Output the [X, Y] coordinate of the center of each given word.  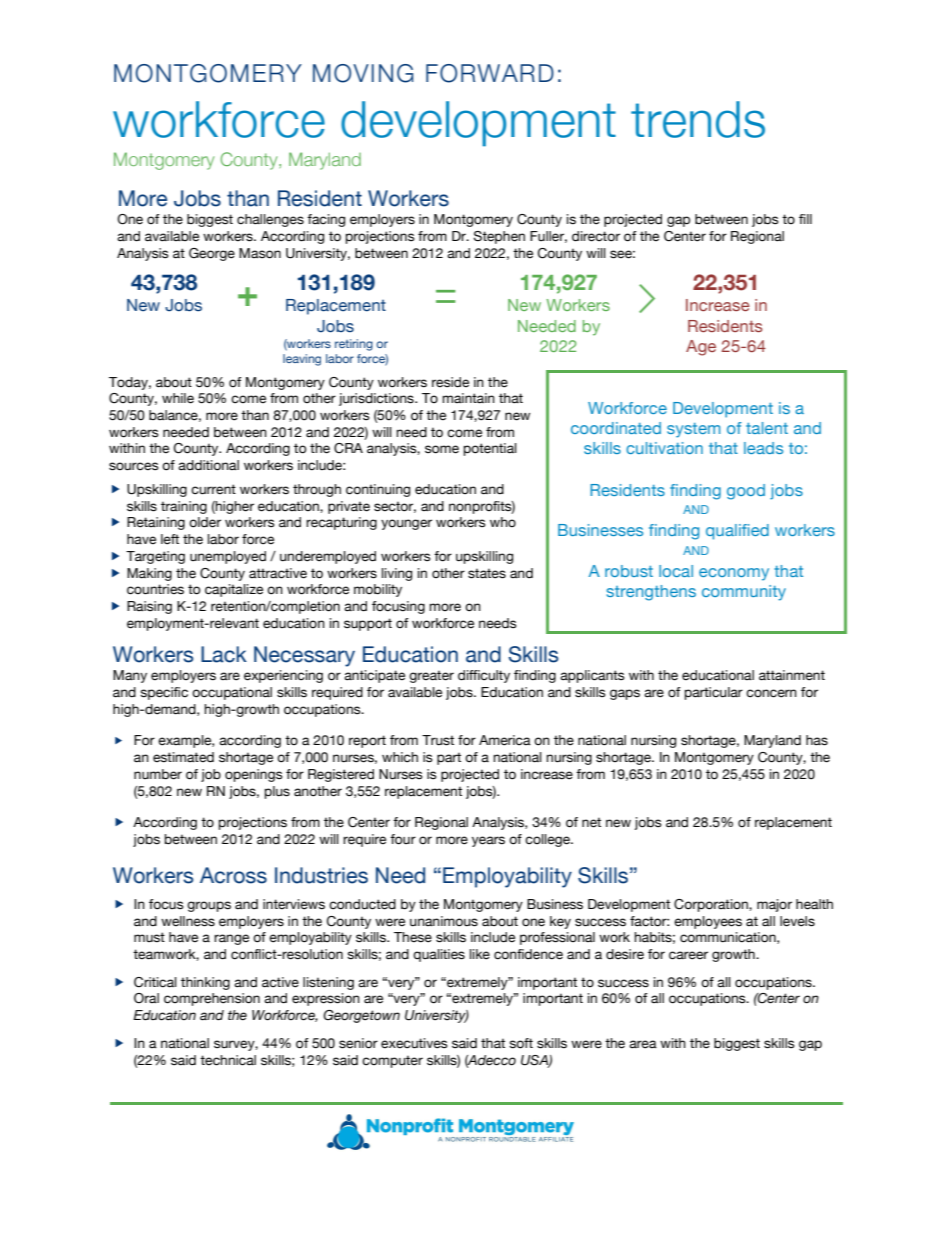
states [487, 573]
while [178, 398]
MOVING [363, 73]
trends [698, 119]
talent [767, 428]
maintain [468, 398]
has [817, 740]
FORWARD [490, 73]
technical [228, 1060]
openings [254, 775]
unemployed [228, 557]
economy [734, 574]
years [488, 841]
